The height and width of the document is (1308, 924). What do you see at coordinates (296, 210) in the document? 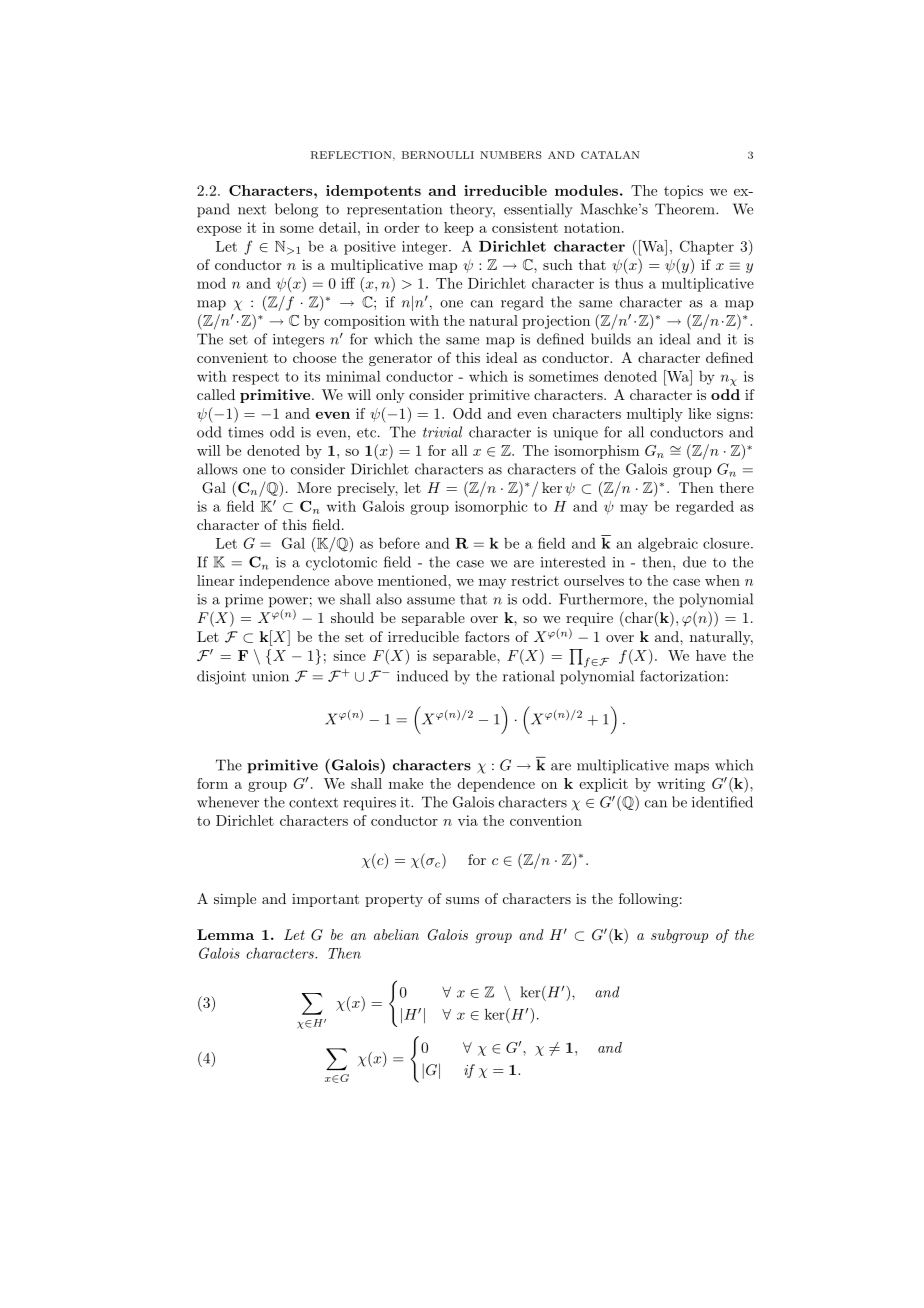
I see `belong` at bounding box center [296, 210].
